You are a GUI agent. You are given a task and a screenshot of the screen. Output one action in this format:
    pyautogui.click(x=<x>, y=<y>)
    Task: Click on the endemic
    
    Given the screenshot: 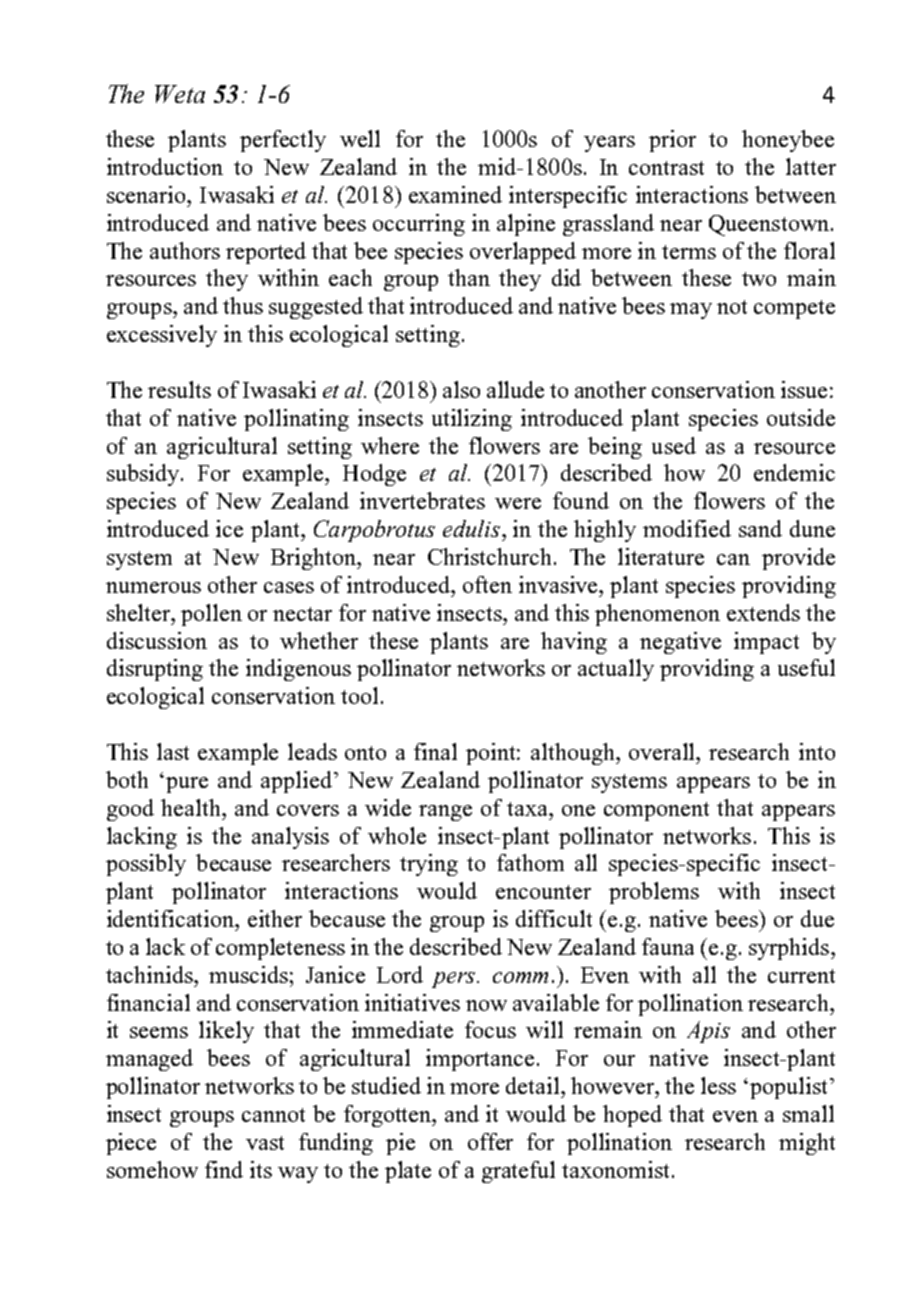 What is the action you would take?
    pyautogui.click(x=794, y=472)
